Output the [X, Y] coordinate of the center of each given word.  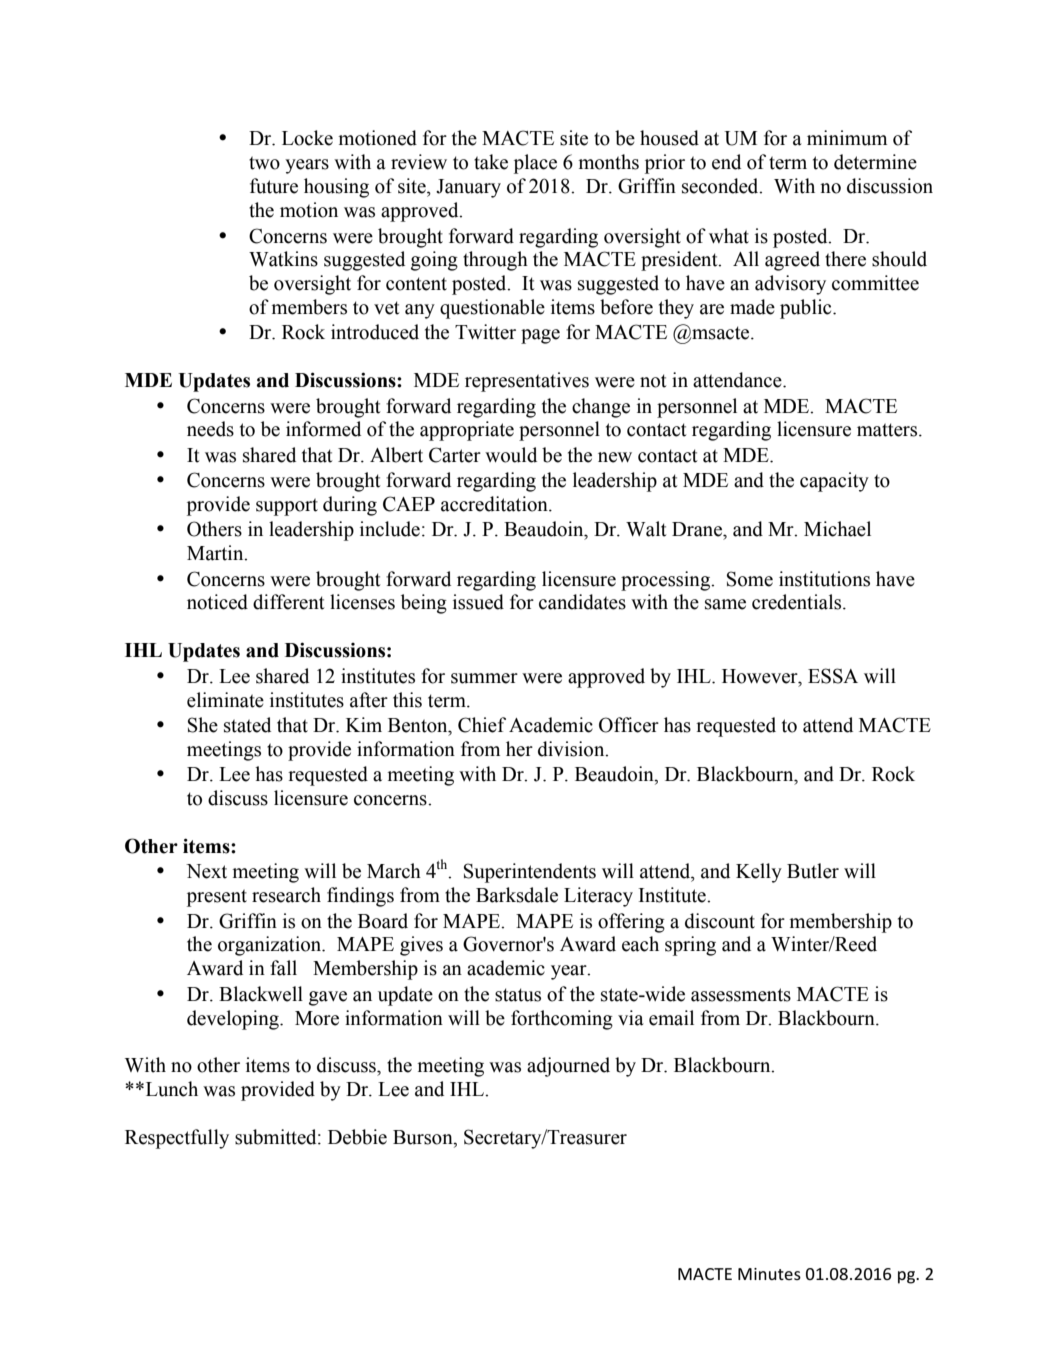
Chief [482, 725]
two [264, 163]
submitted [277, 1137]
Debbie [357, 1137]
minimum [847, 138]
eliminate [225, 700]
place [535, 164]
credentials [798, 602]
